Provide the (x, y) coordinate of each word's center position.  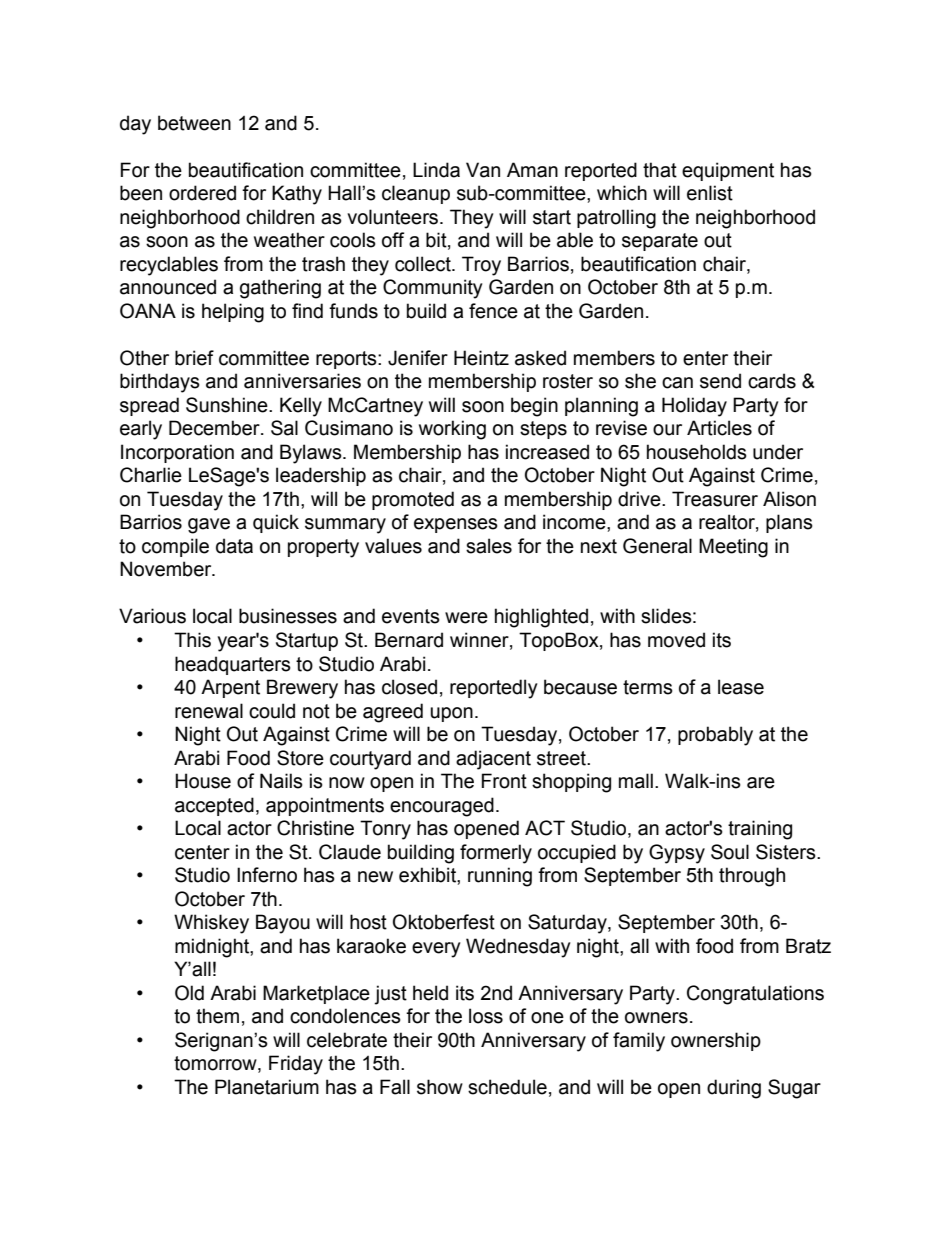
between (194, 123)
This (192, 640)
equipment (728, 171)
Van (483, 170)
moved (676, 640)
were (466, 618)
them (217, 1016)
